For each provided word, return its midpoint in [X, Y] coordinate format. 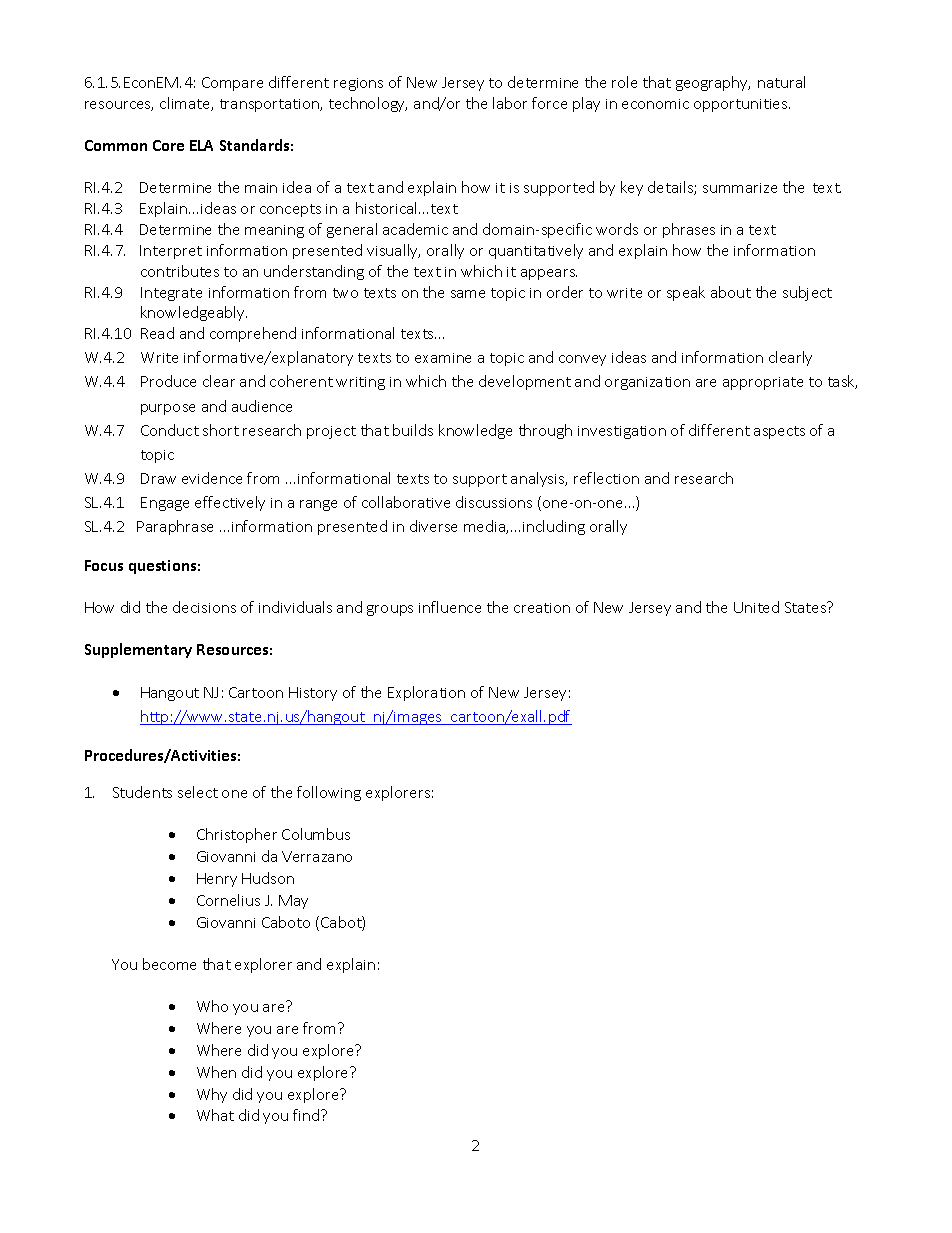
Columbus [316, 834]
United [756, 607]
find [307, 1115]
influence [450, 607]
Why [212, 1095]
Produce [168, 381]
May [293, 902]
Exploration [426, 693]
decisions [204, 607]
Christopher [237, 835]
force [549, 103]
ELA [201, 145]
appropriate [763, 383]
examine [443, 358]
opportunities [742, 105]
